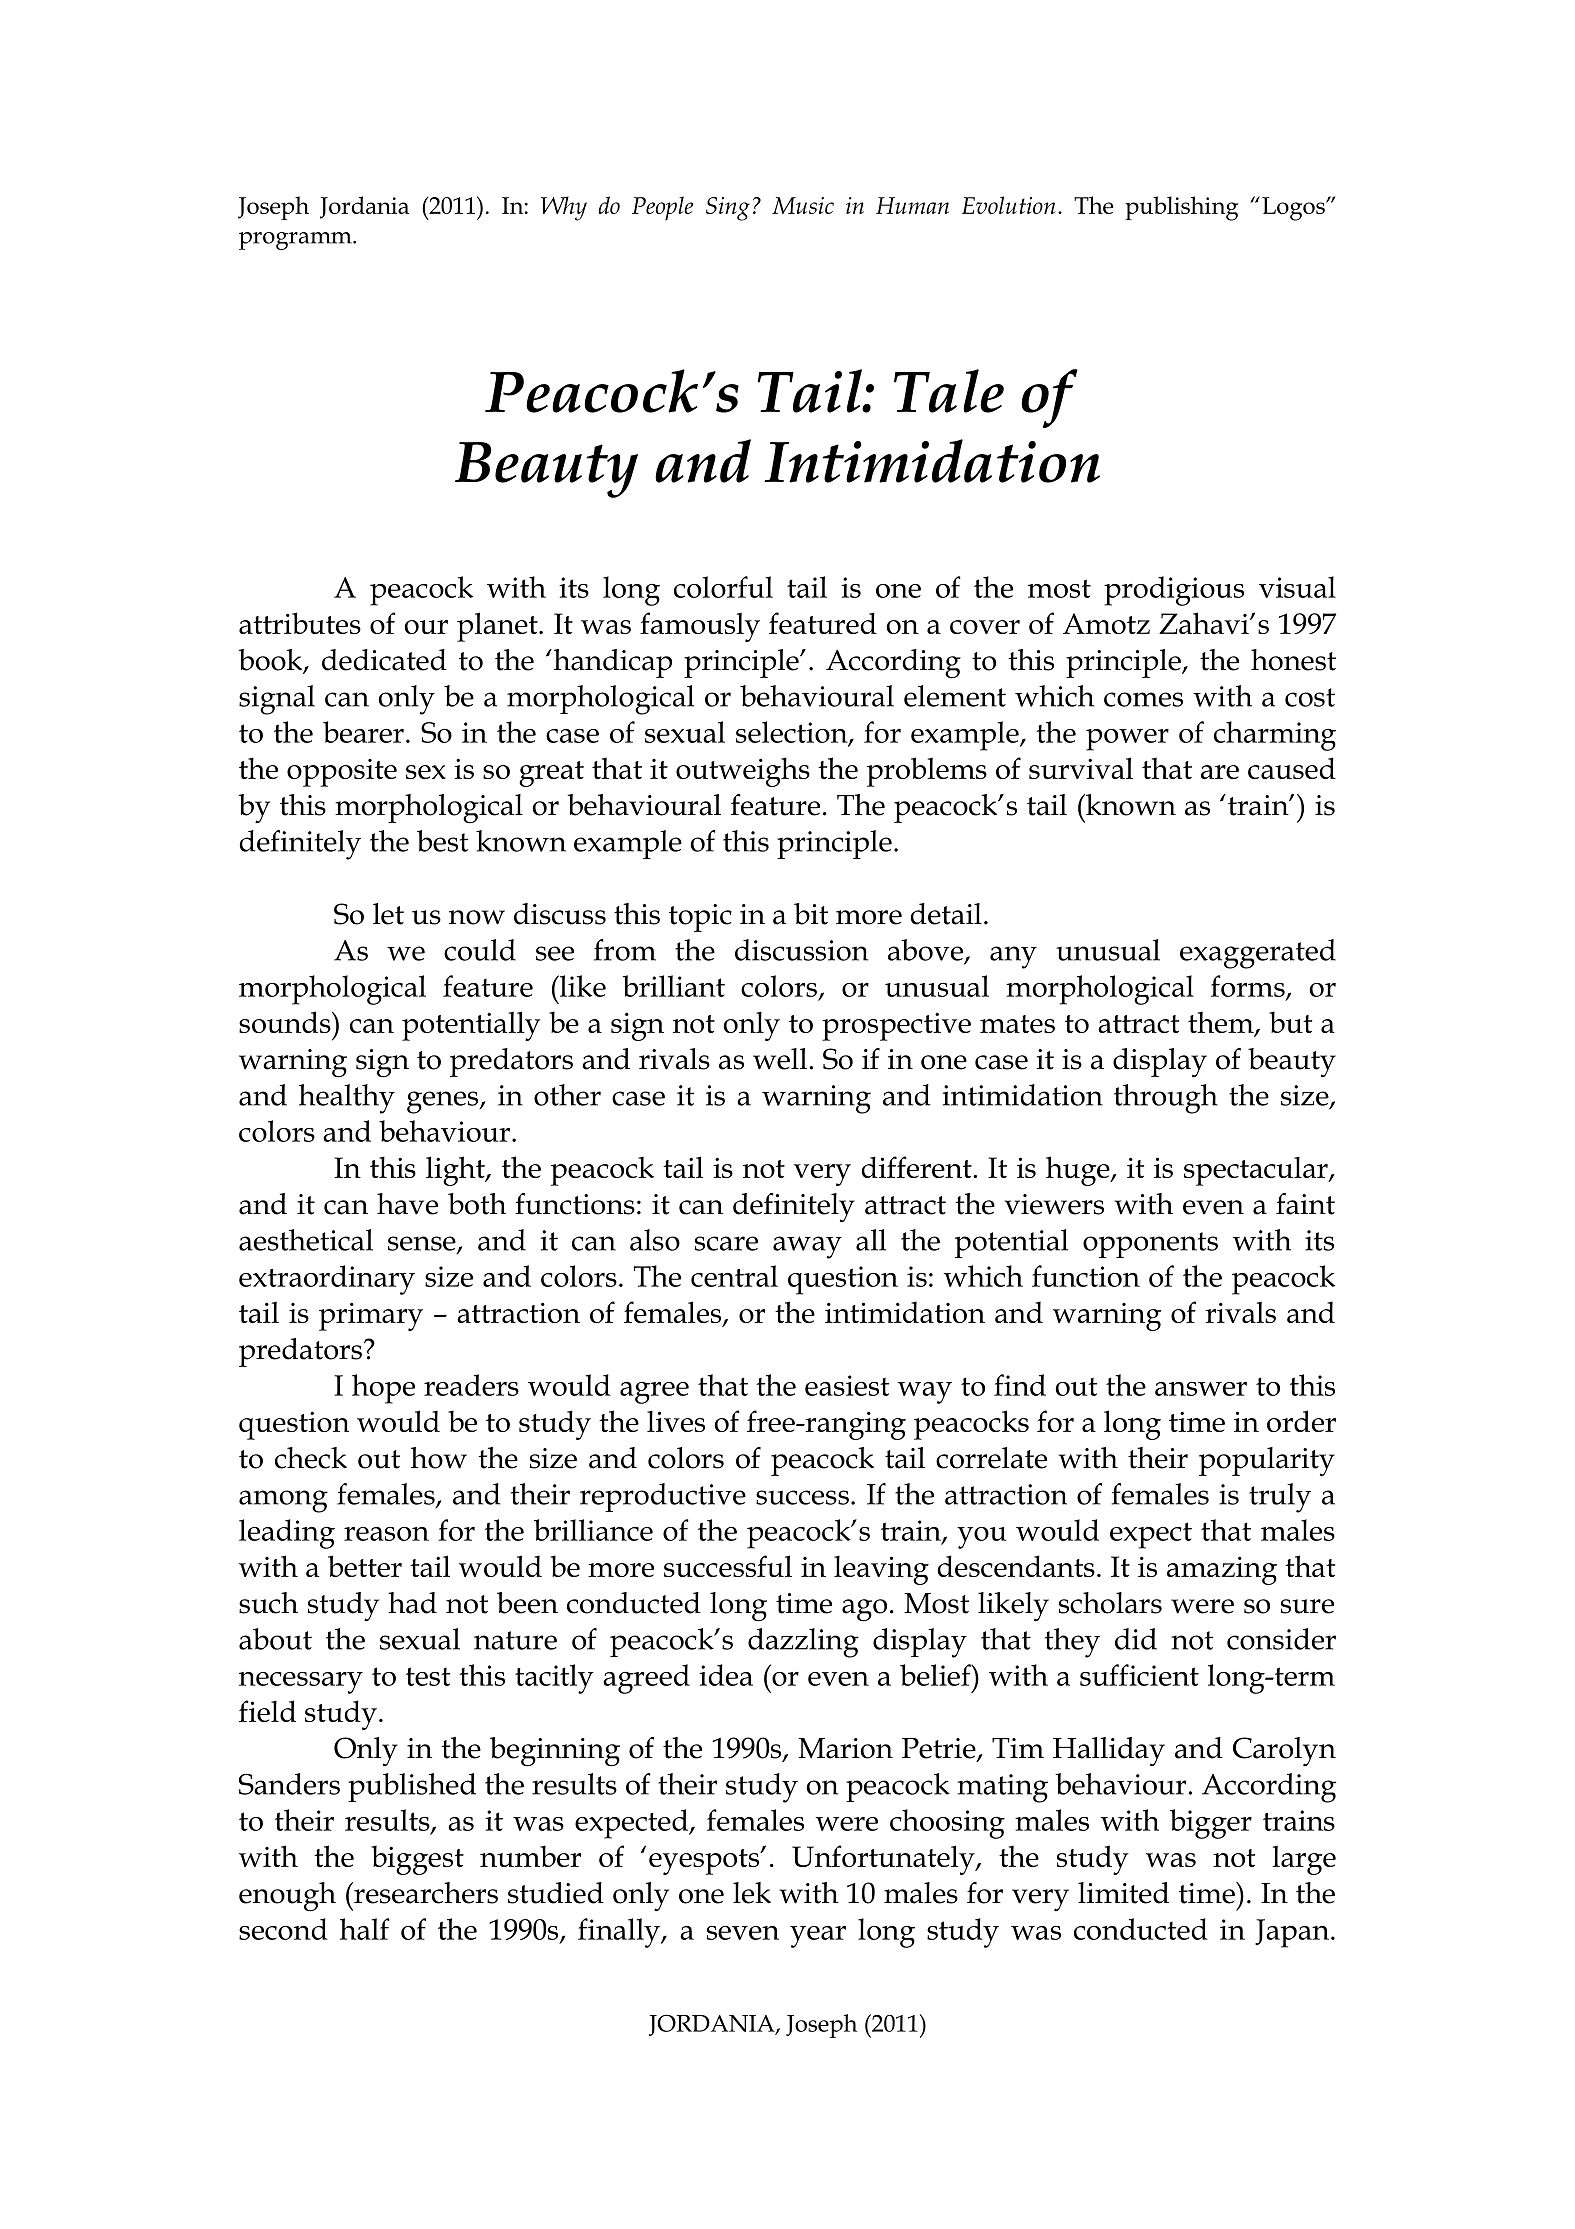 This screenshot has width=1575, height=2229. What do you see at coordinates (296, 241) in the screenshot?
I see `programm` at bounding box center [296, 241].
